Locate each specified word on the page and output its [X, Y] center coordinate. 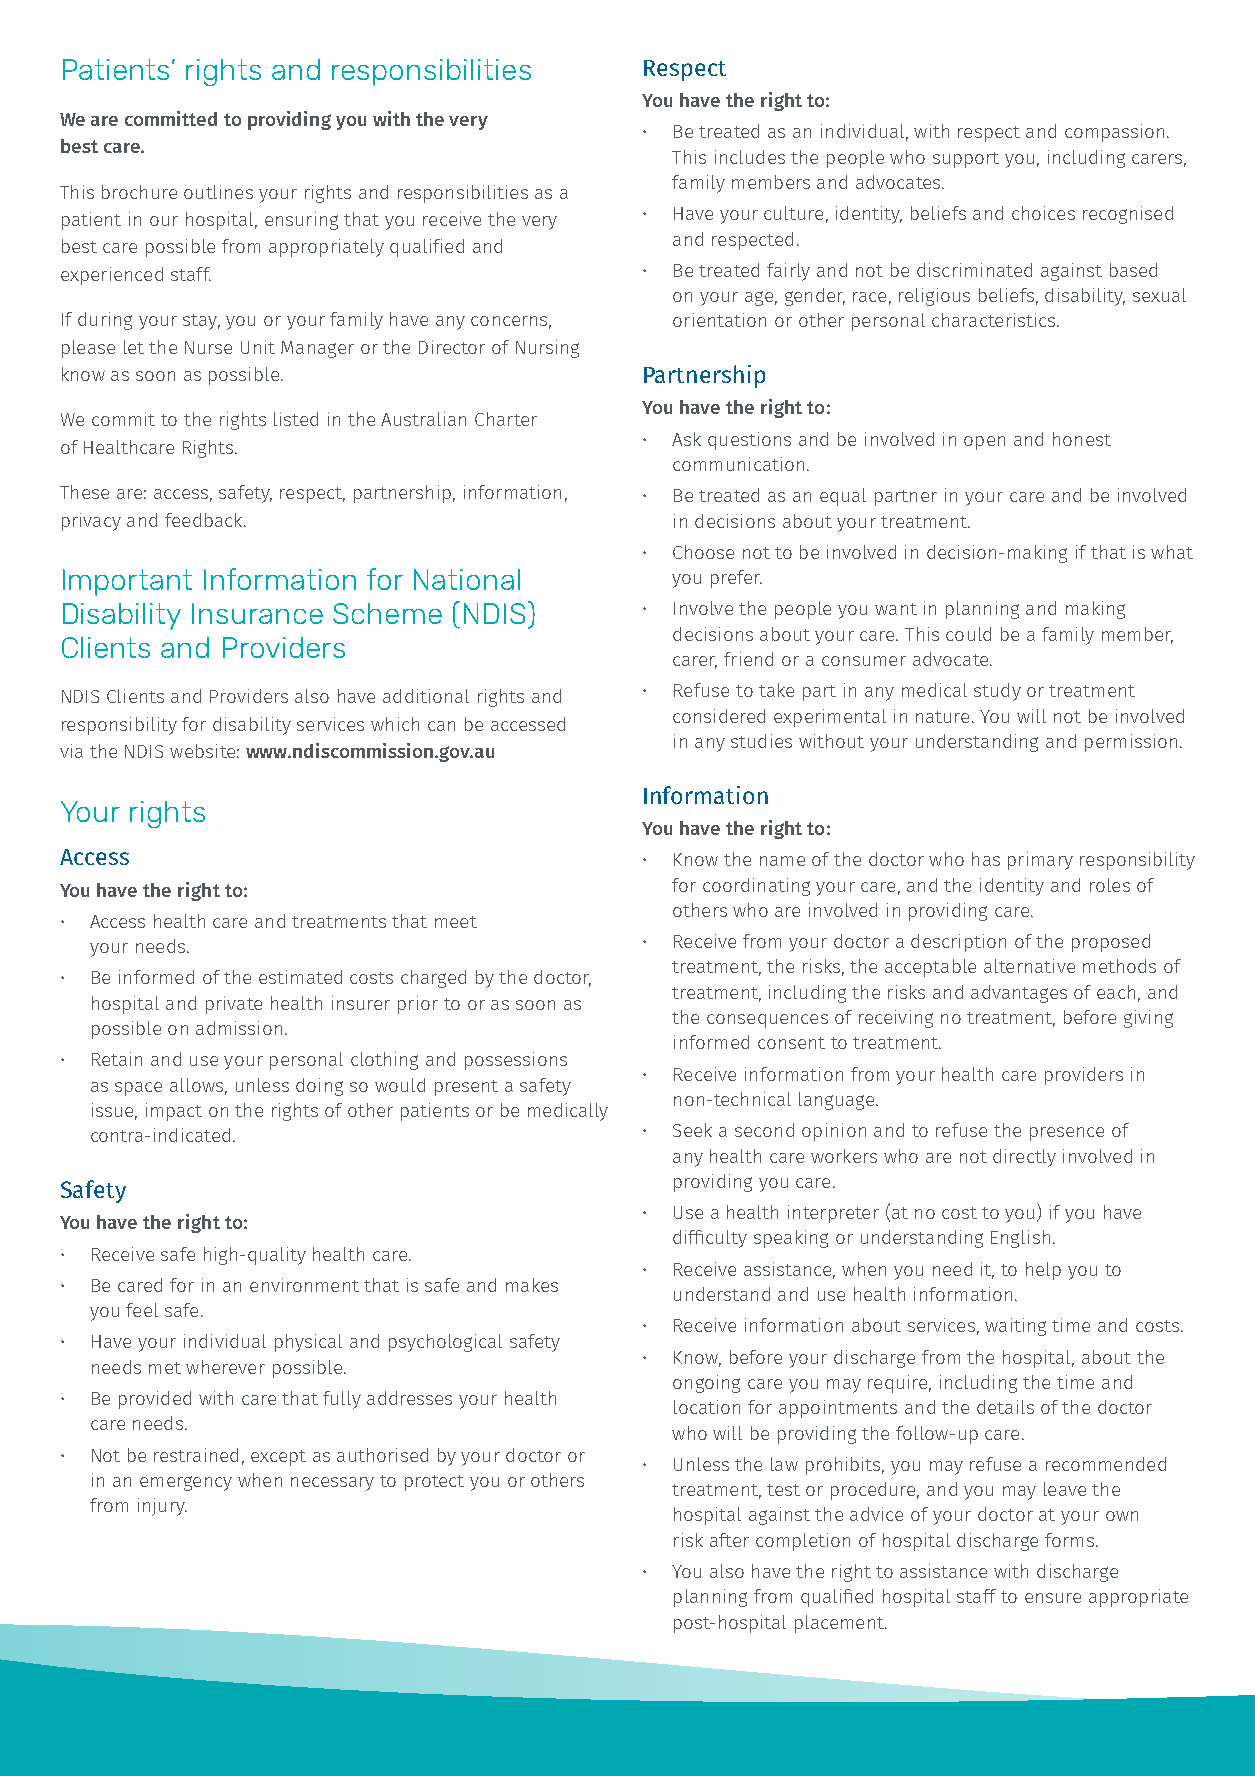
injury [162, 1507]
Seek [692, 1130]
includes [750, 157]
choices [1043, 213]
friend [748, 659]
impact [174, 1112]
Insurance [257, 613]
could [968, 634]
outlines [218, 192]
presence [1067, 1134]
